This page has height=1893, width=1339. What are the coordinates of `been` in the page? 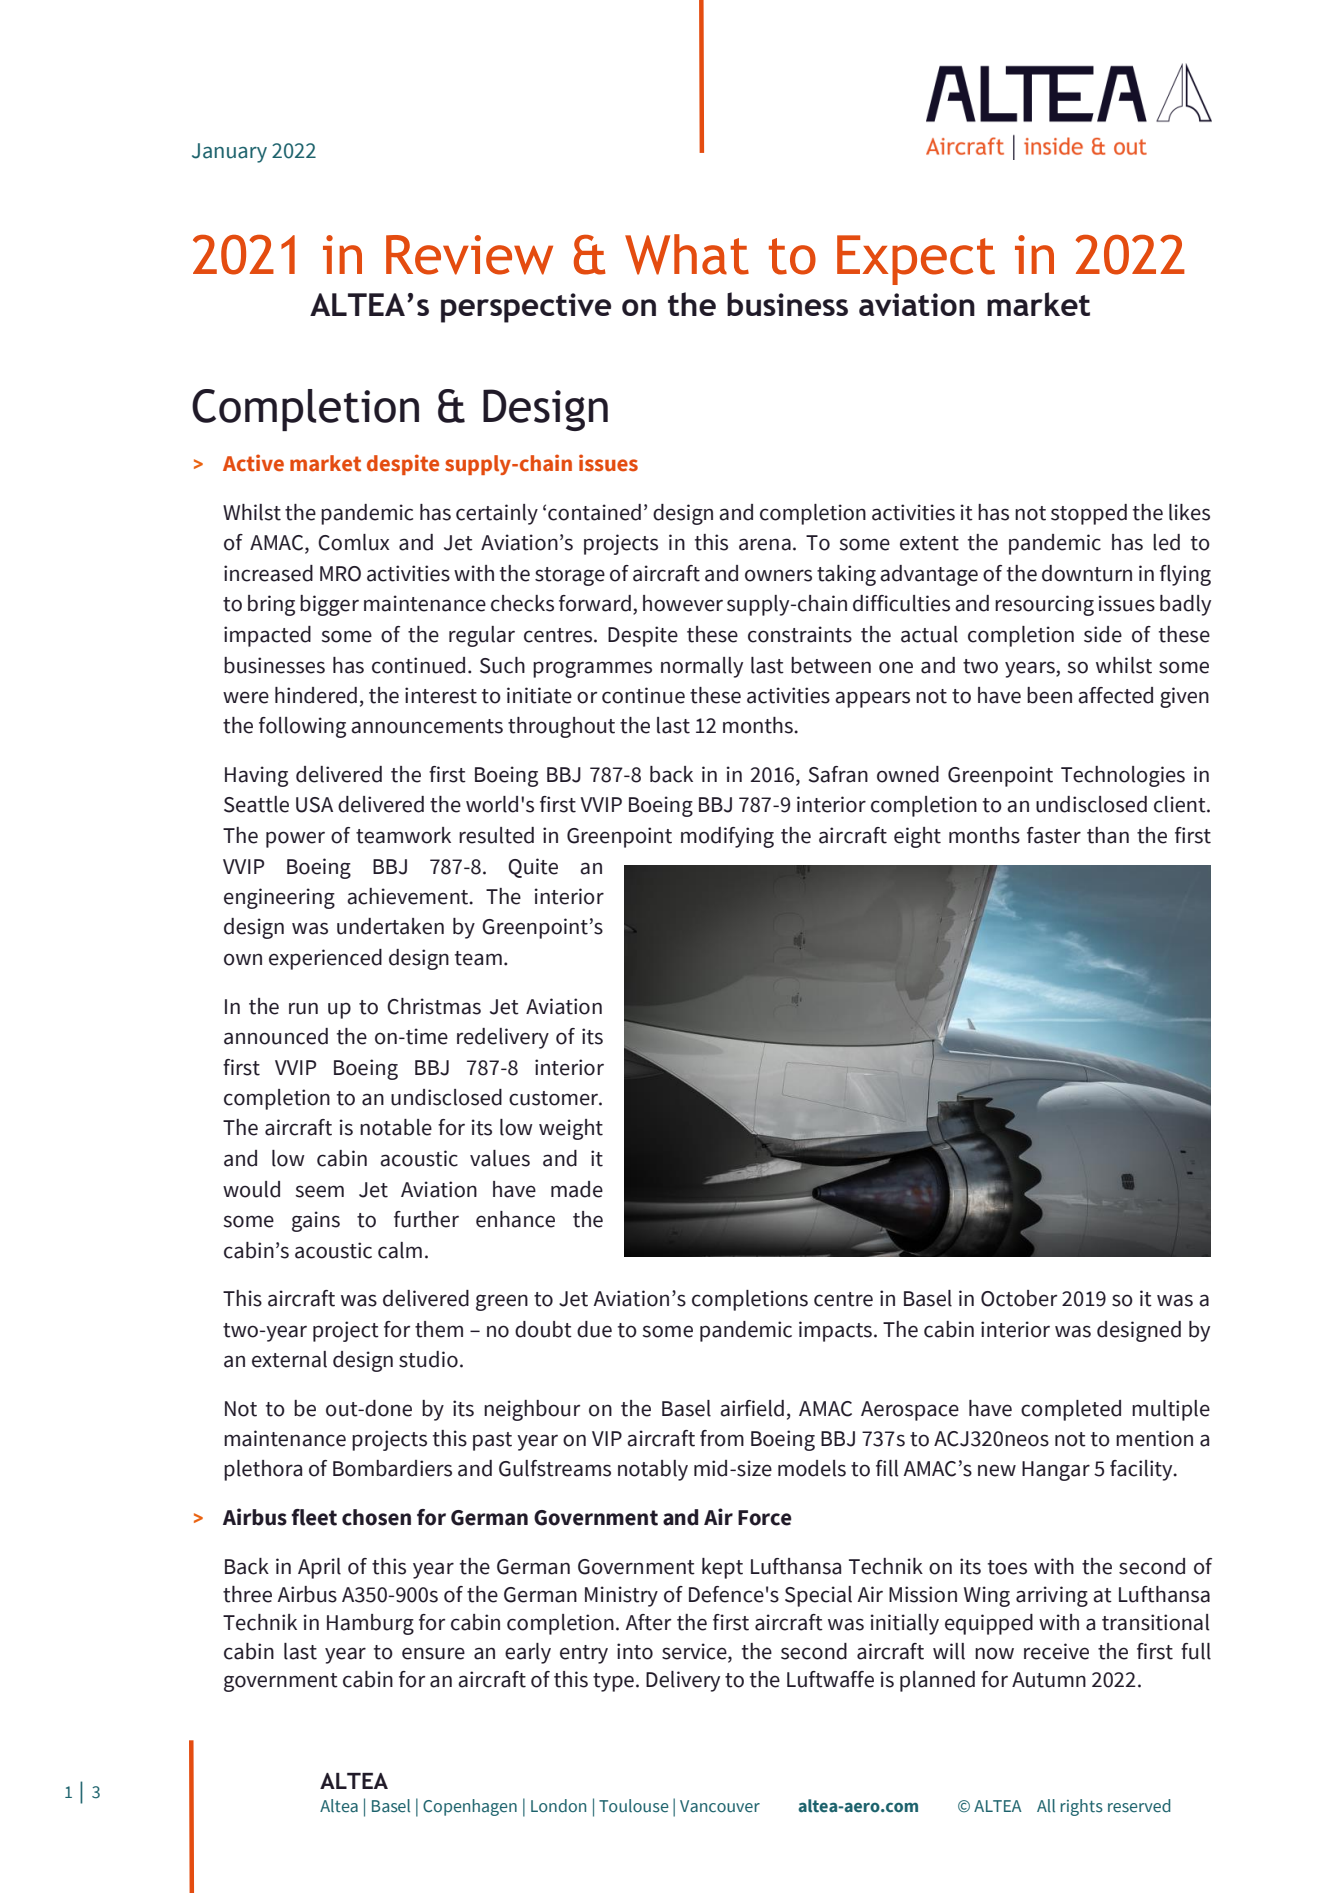 It's located at (1049, 695).
